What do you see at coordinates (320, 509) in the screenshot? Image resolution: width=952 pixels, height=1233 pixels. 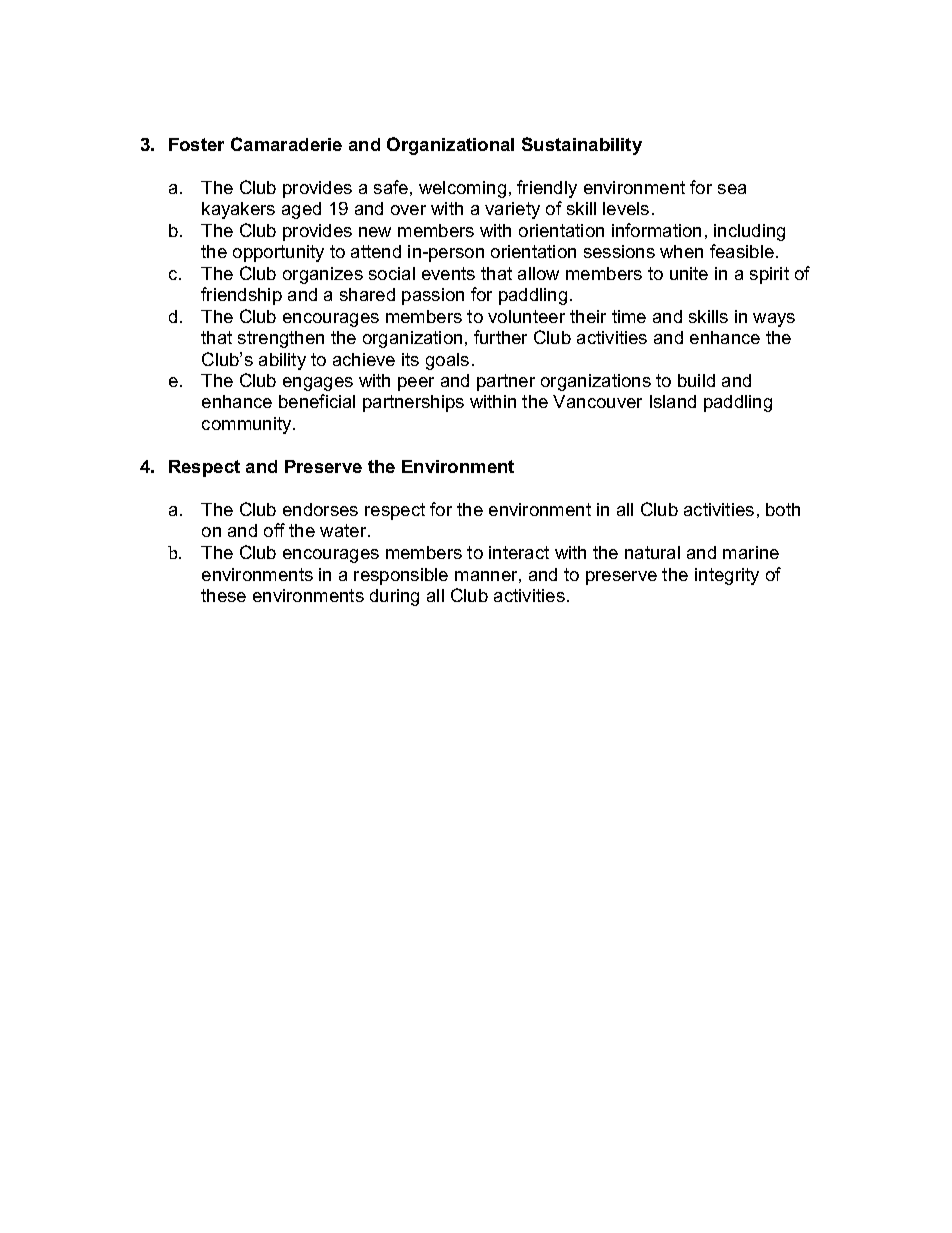 I see `endorses` at bounding box center [320, 509].
